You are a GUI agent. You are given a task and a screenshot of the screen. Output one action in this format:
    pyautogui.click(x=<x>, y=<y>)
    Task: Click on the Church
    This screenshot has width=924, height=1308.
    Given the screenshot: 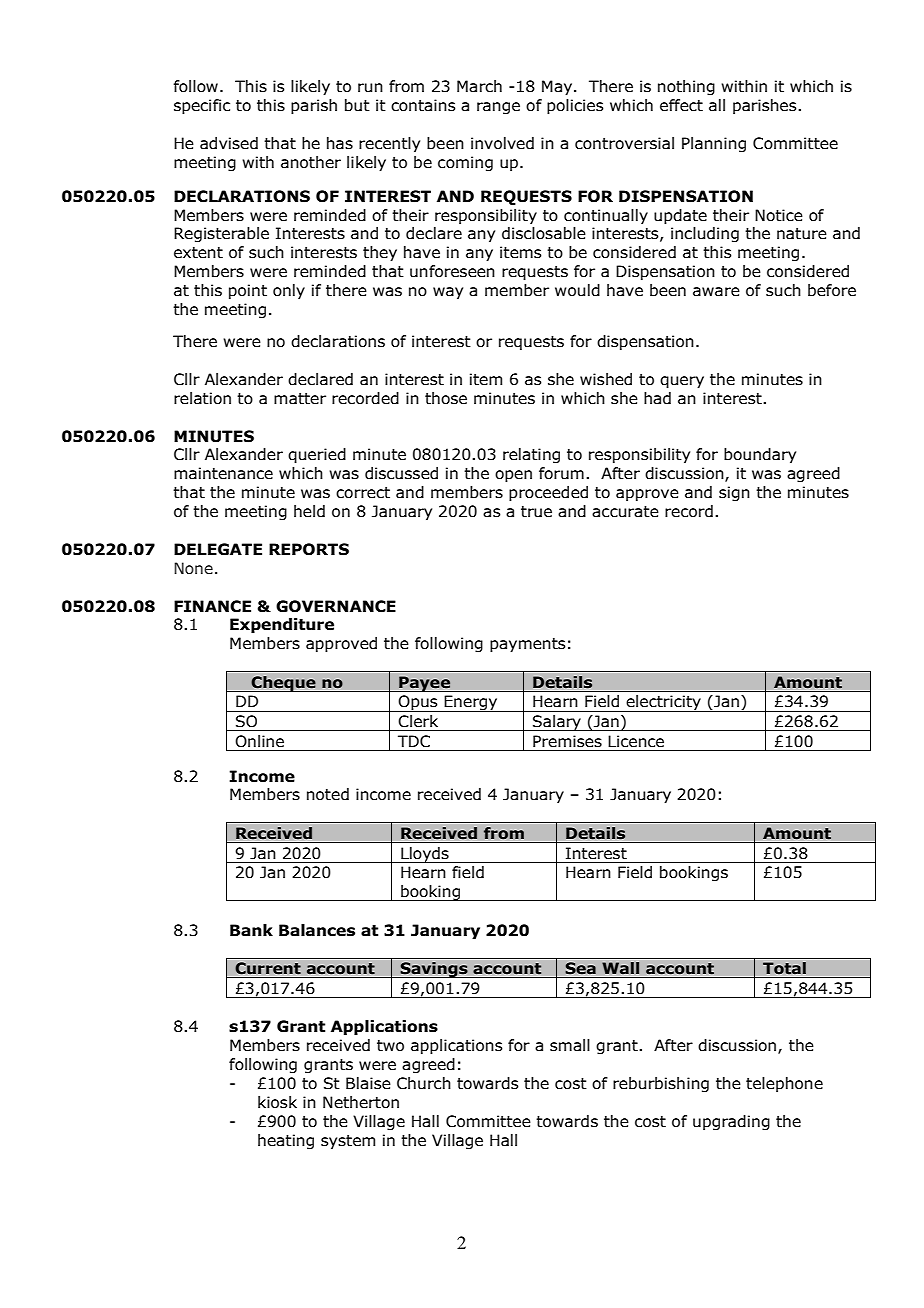 What is the action you would take?
    pyautogui.click(x=424, y=1083)
